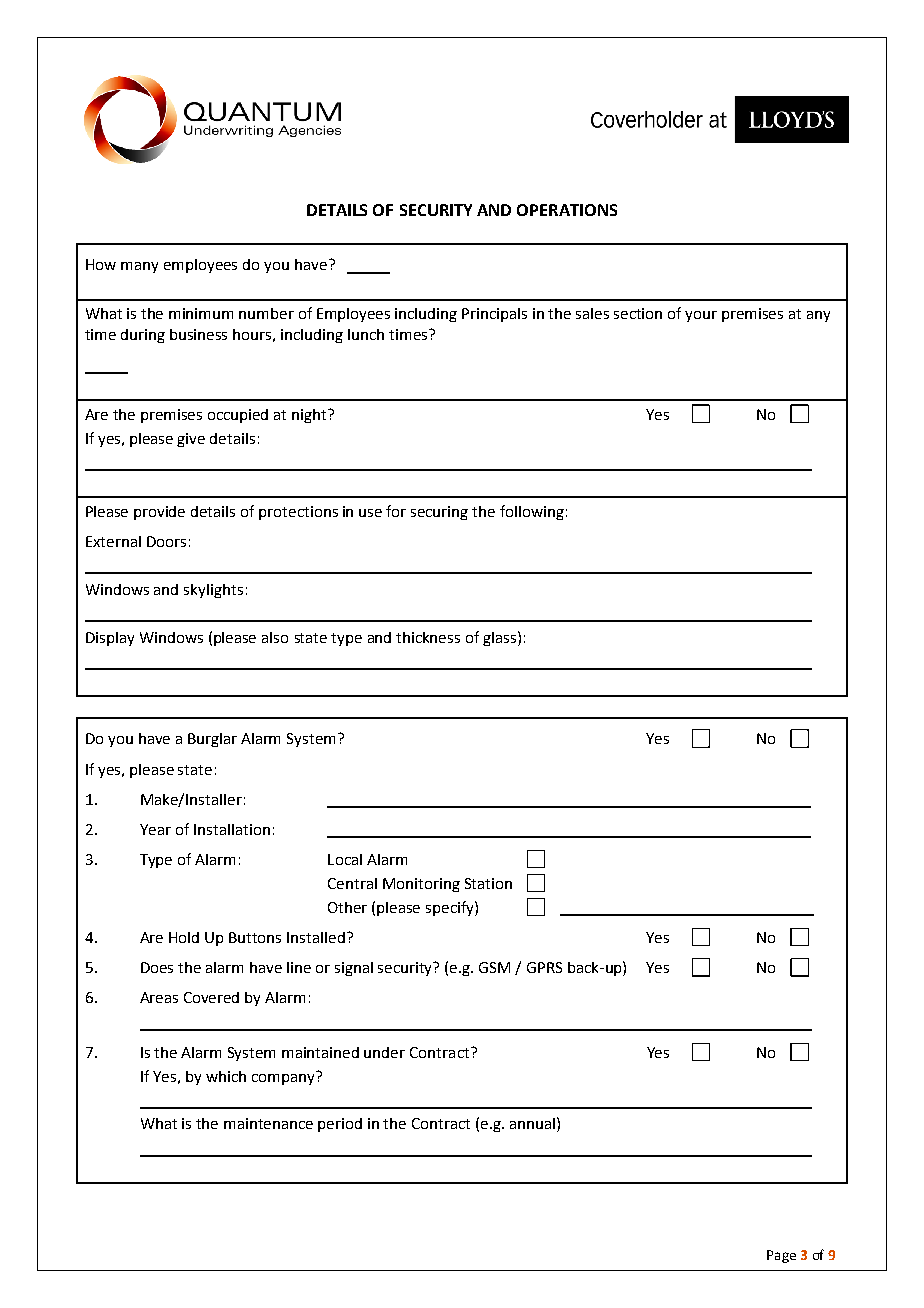 Image resolution: width=924 pixels, height=1308 pixels. Describe the element at coordinates (701, 316) in the screenshot. I see `your` at that location.
